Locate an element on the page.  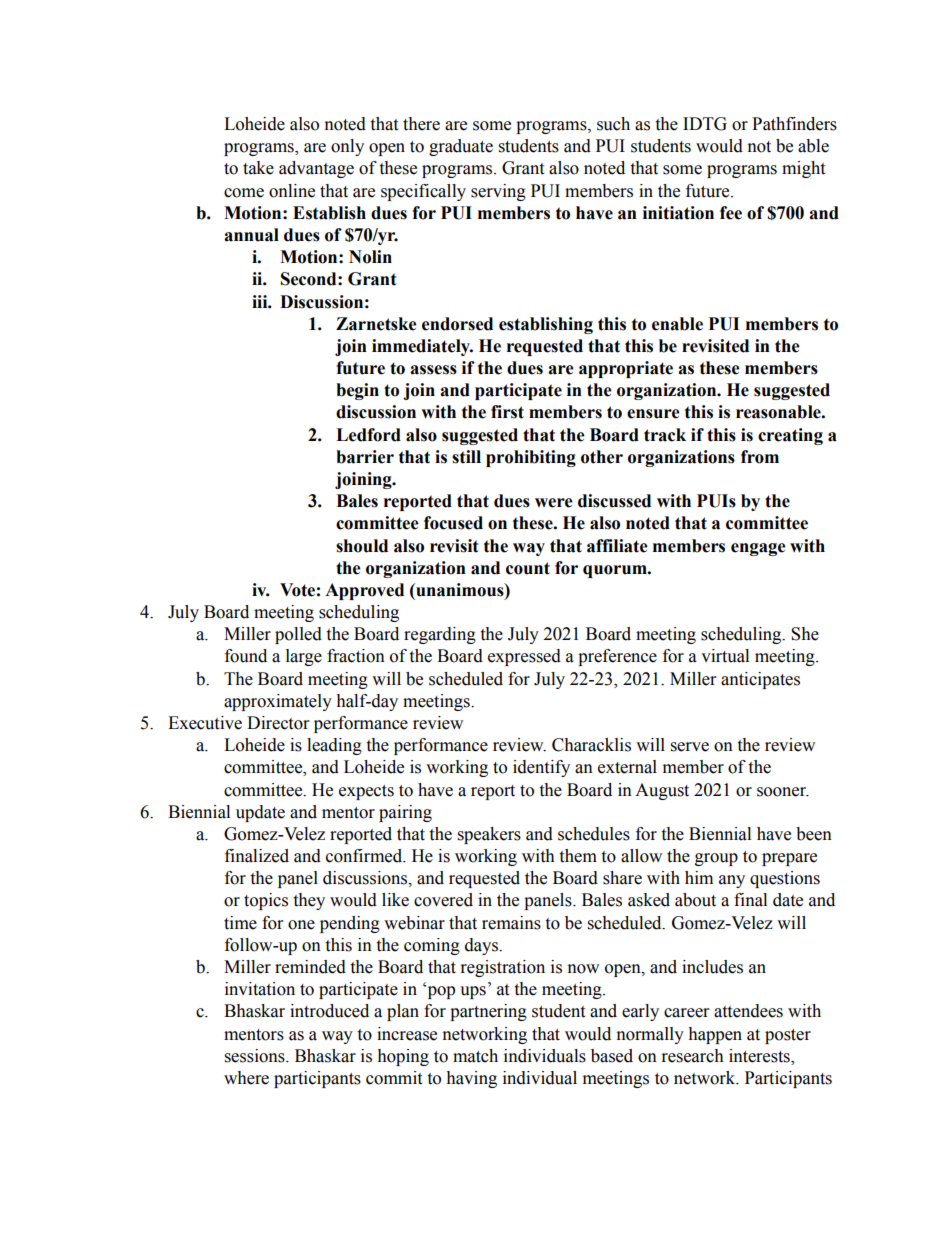
serve is located at coordinates (690, 747).
